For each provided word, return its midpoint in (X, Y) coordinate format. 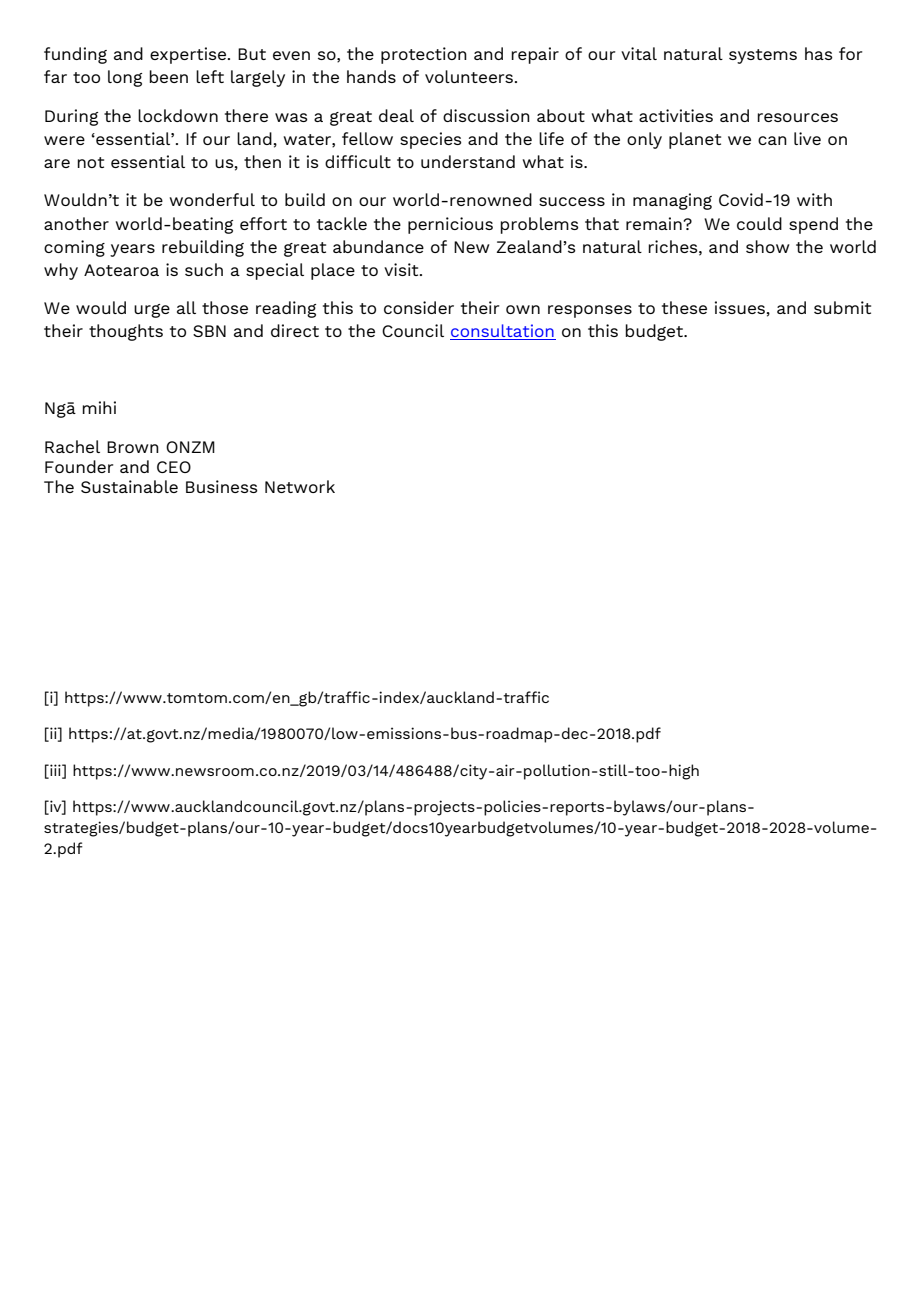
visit (402, 269)
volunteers (470, 76)
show (768, 246)
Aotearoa (121, 270)
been (168, 76)
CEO (174, 467)
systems (763, 56)
